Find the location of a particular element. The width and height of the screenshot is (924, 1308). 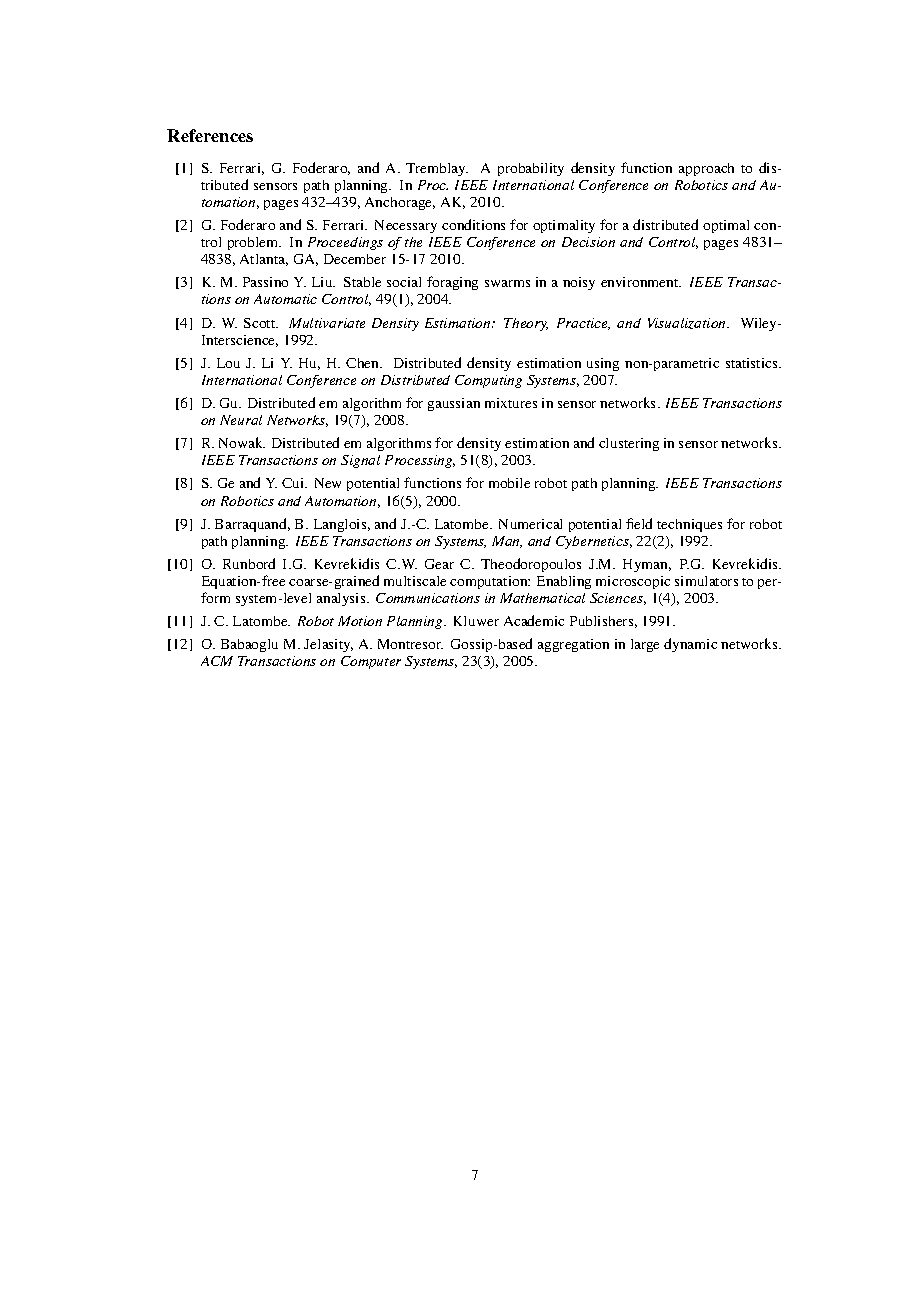

Kluwer is located at coordinates (476, 621).
